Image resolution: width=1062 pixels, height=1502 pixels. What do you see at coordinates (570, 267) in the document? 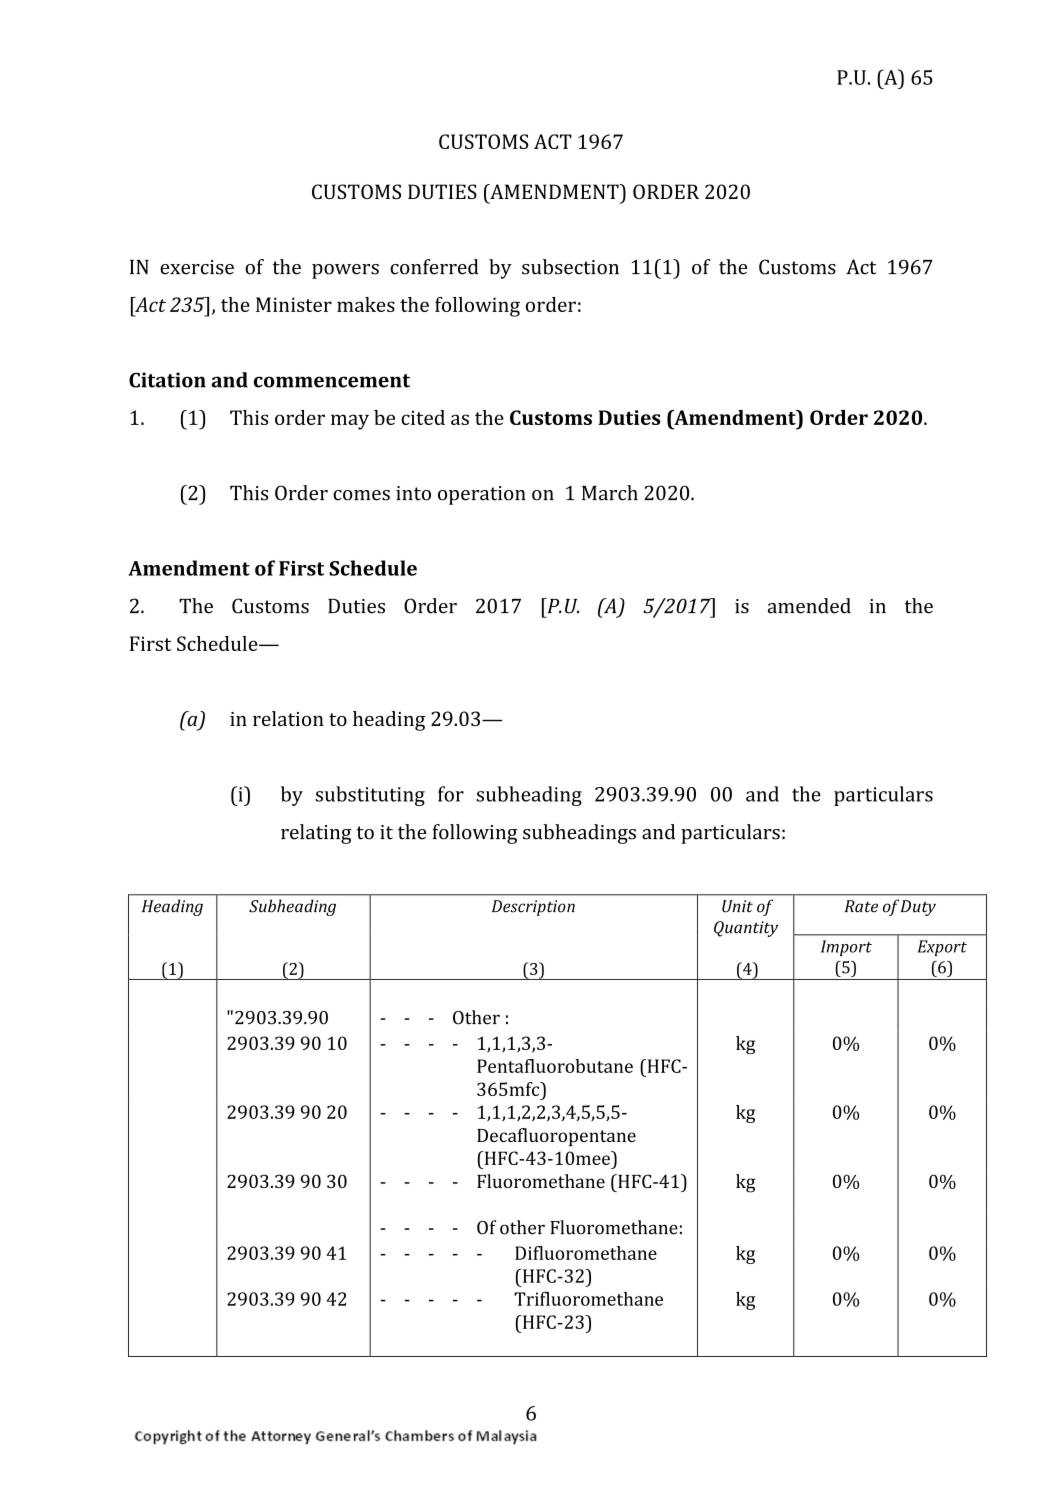
I see `subsection` at bounding box center [570, 267].
